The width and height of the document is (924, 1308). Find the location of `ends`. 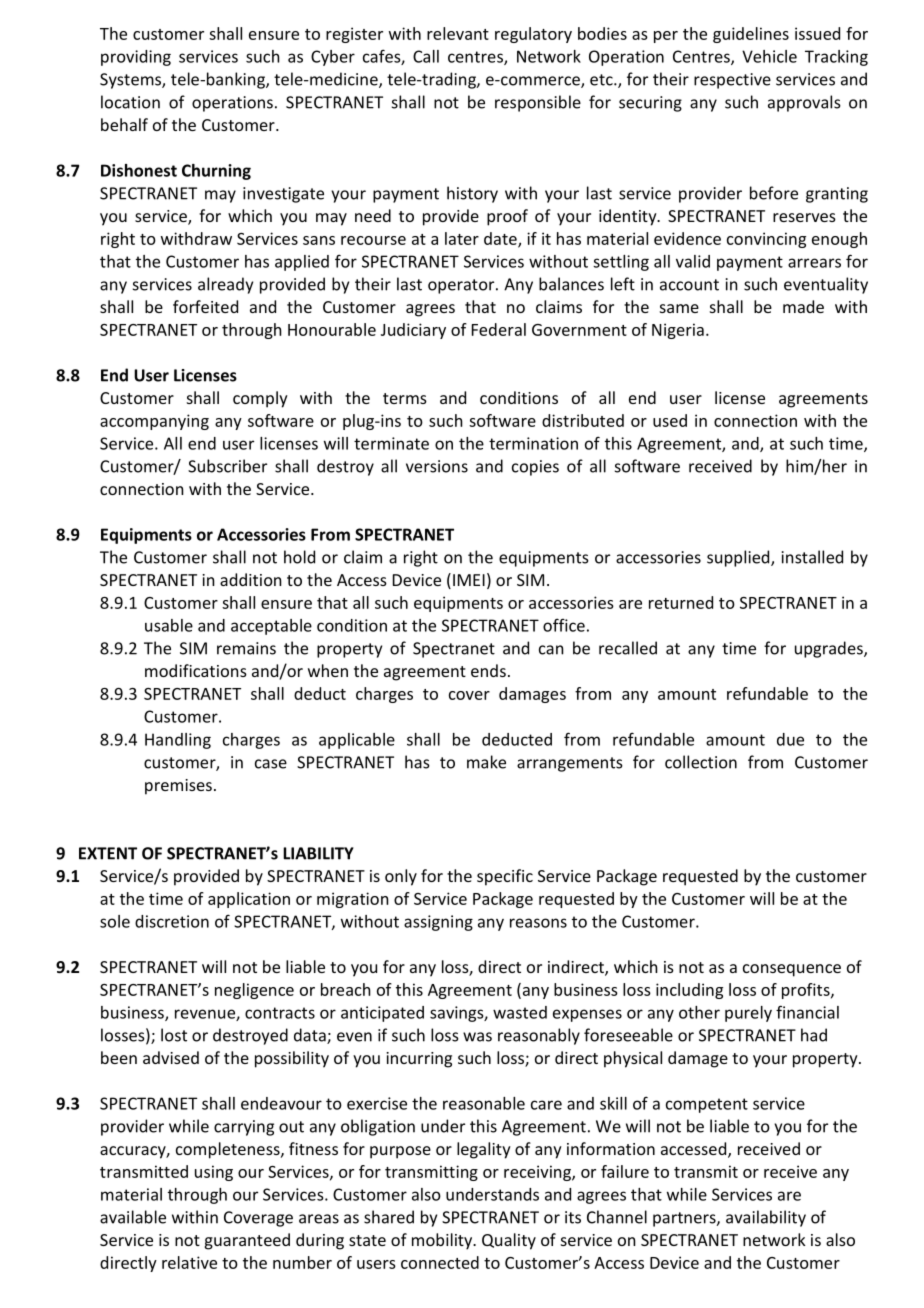

ends is located at coordinates (488, 670).
